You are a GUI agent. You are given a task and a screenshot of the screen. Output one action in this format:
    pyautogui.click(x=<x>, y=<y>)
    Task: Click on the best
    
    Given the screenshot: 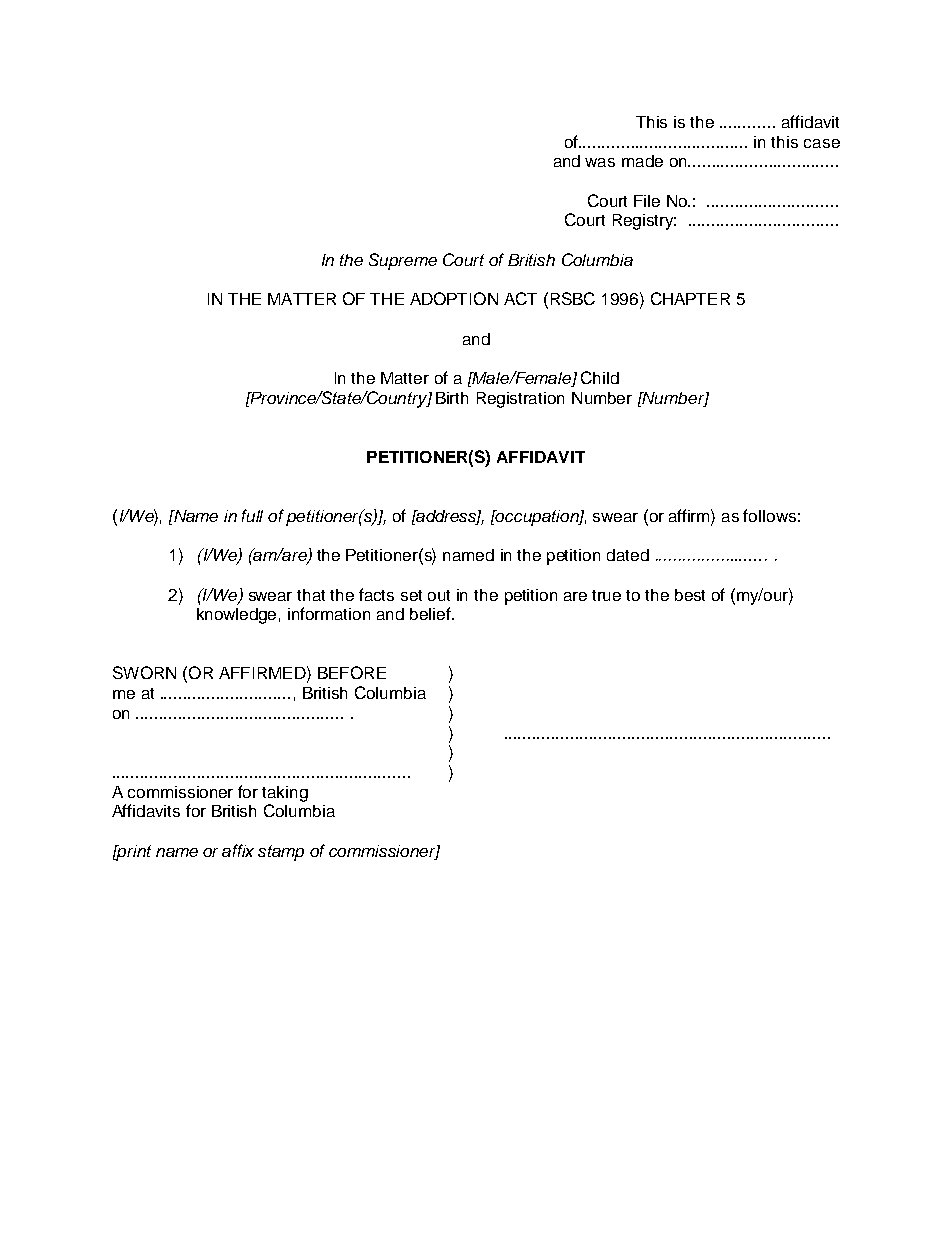 What is the action you would take?
    pyautogui.click(x=690, y=595)
